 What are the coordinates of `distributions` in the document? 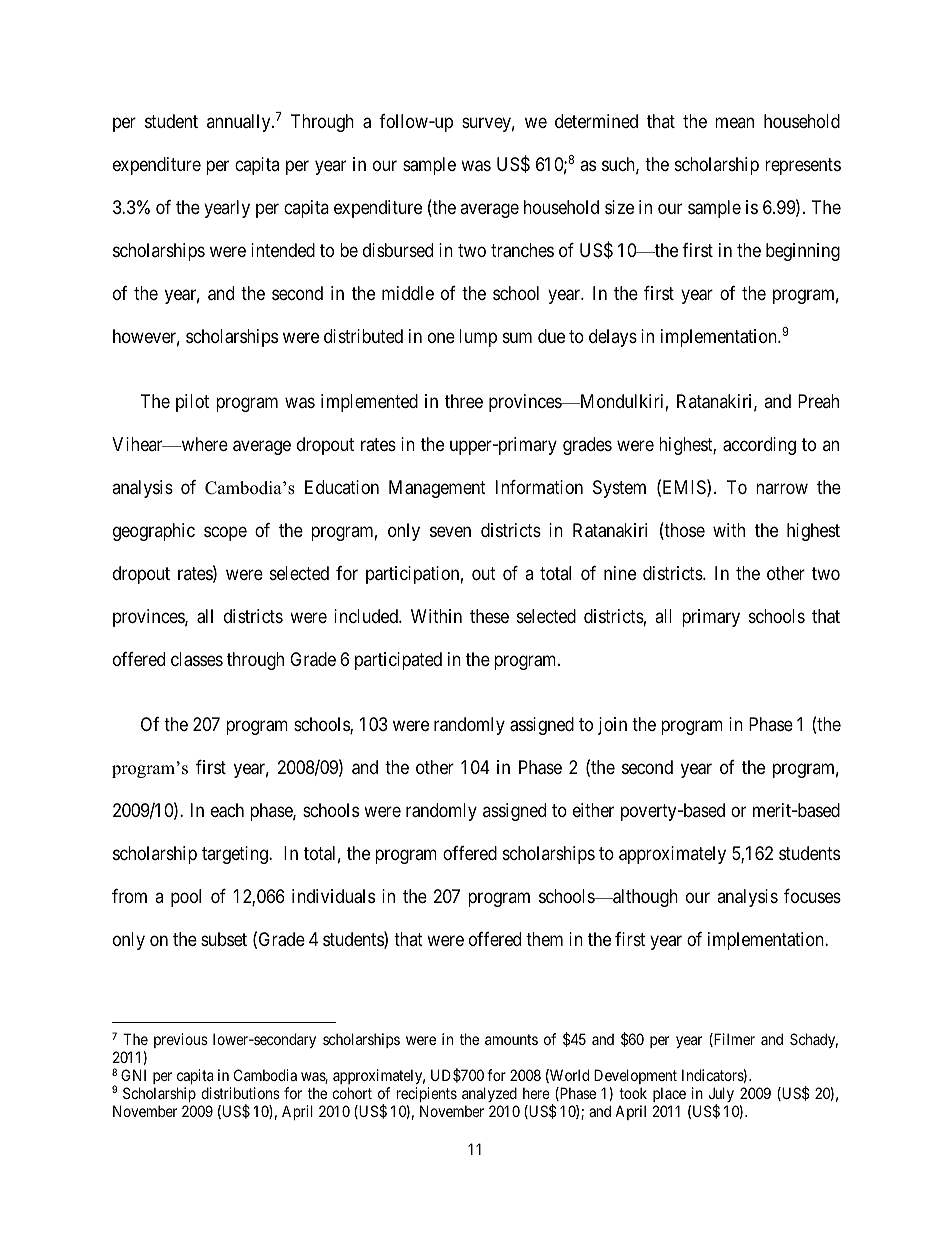 It's located at (240, 1093).
